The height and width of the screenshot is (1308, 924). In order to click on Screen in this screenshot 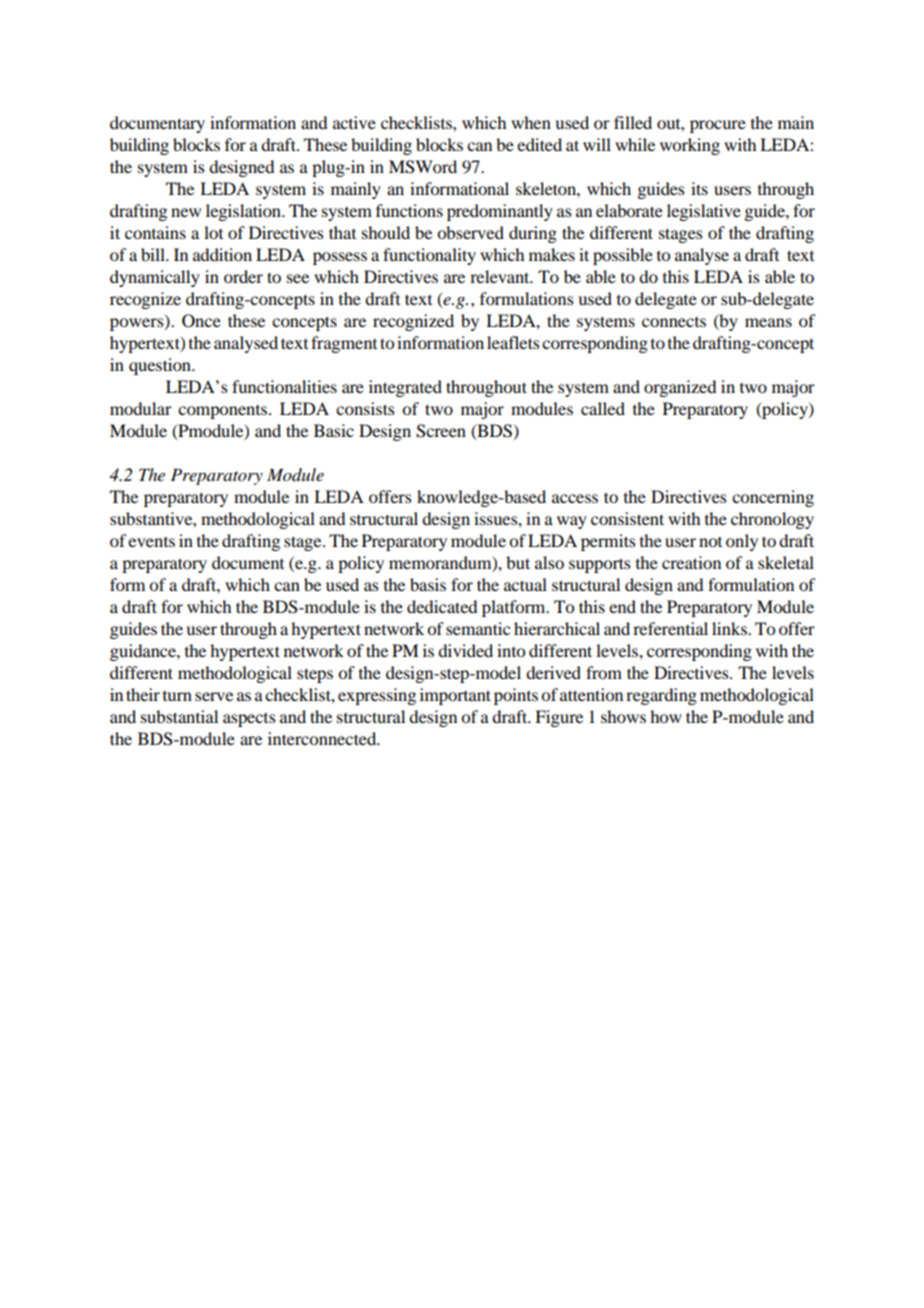, I will do `click(441, 431)`.
